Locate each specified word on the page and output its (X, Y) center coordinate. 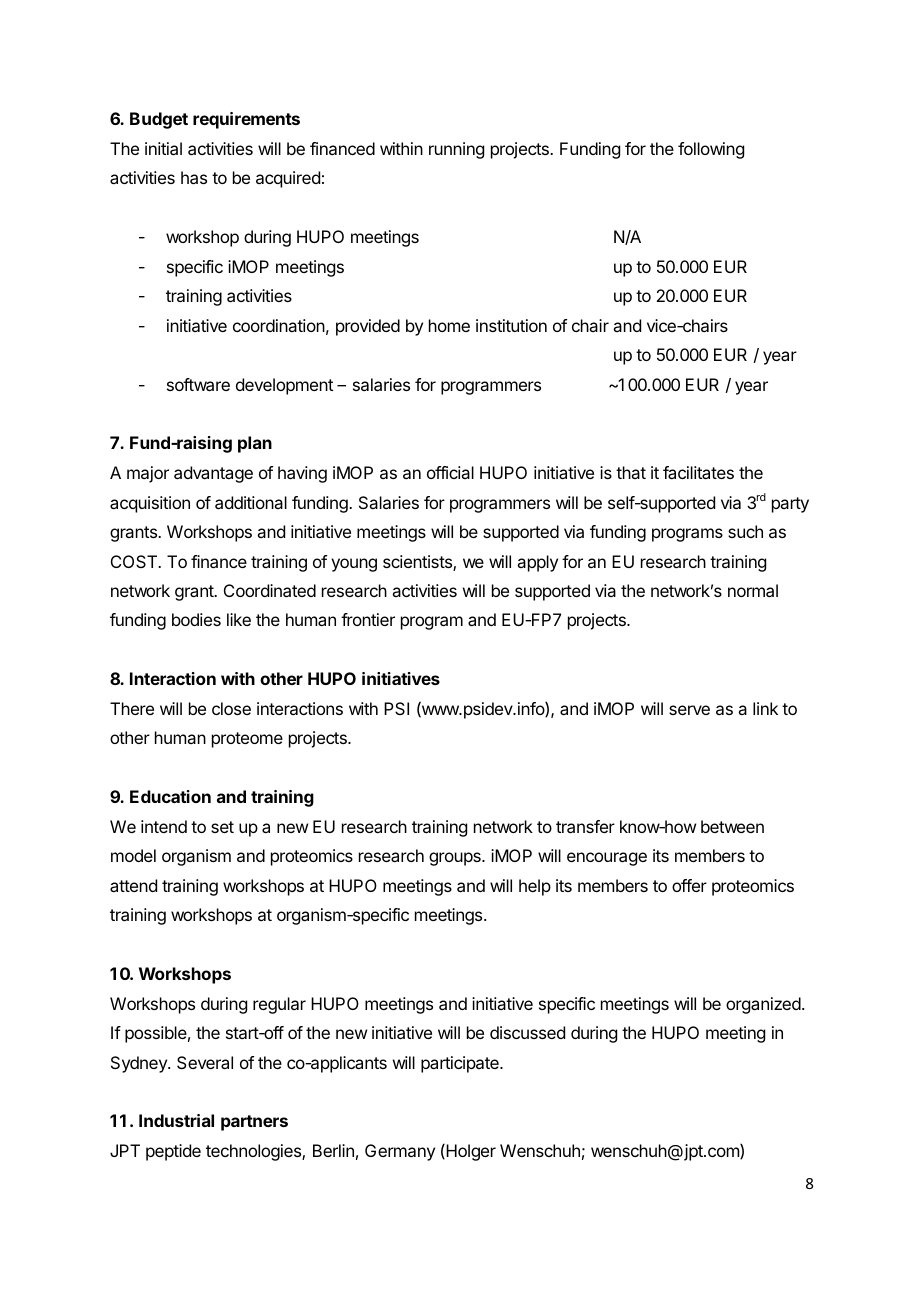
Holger (470, 1152)
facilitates (698, 472)
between (732, 826)
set (222, 827)
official (450, 472)
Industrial (176, 1120)
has (194, 177)
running (456, 150)
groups (456, 859)
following (711, 150)
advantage (213, 474)
